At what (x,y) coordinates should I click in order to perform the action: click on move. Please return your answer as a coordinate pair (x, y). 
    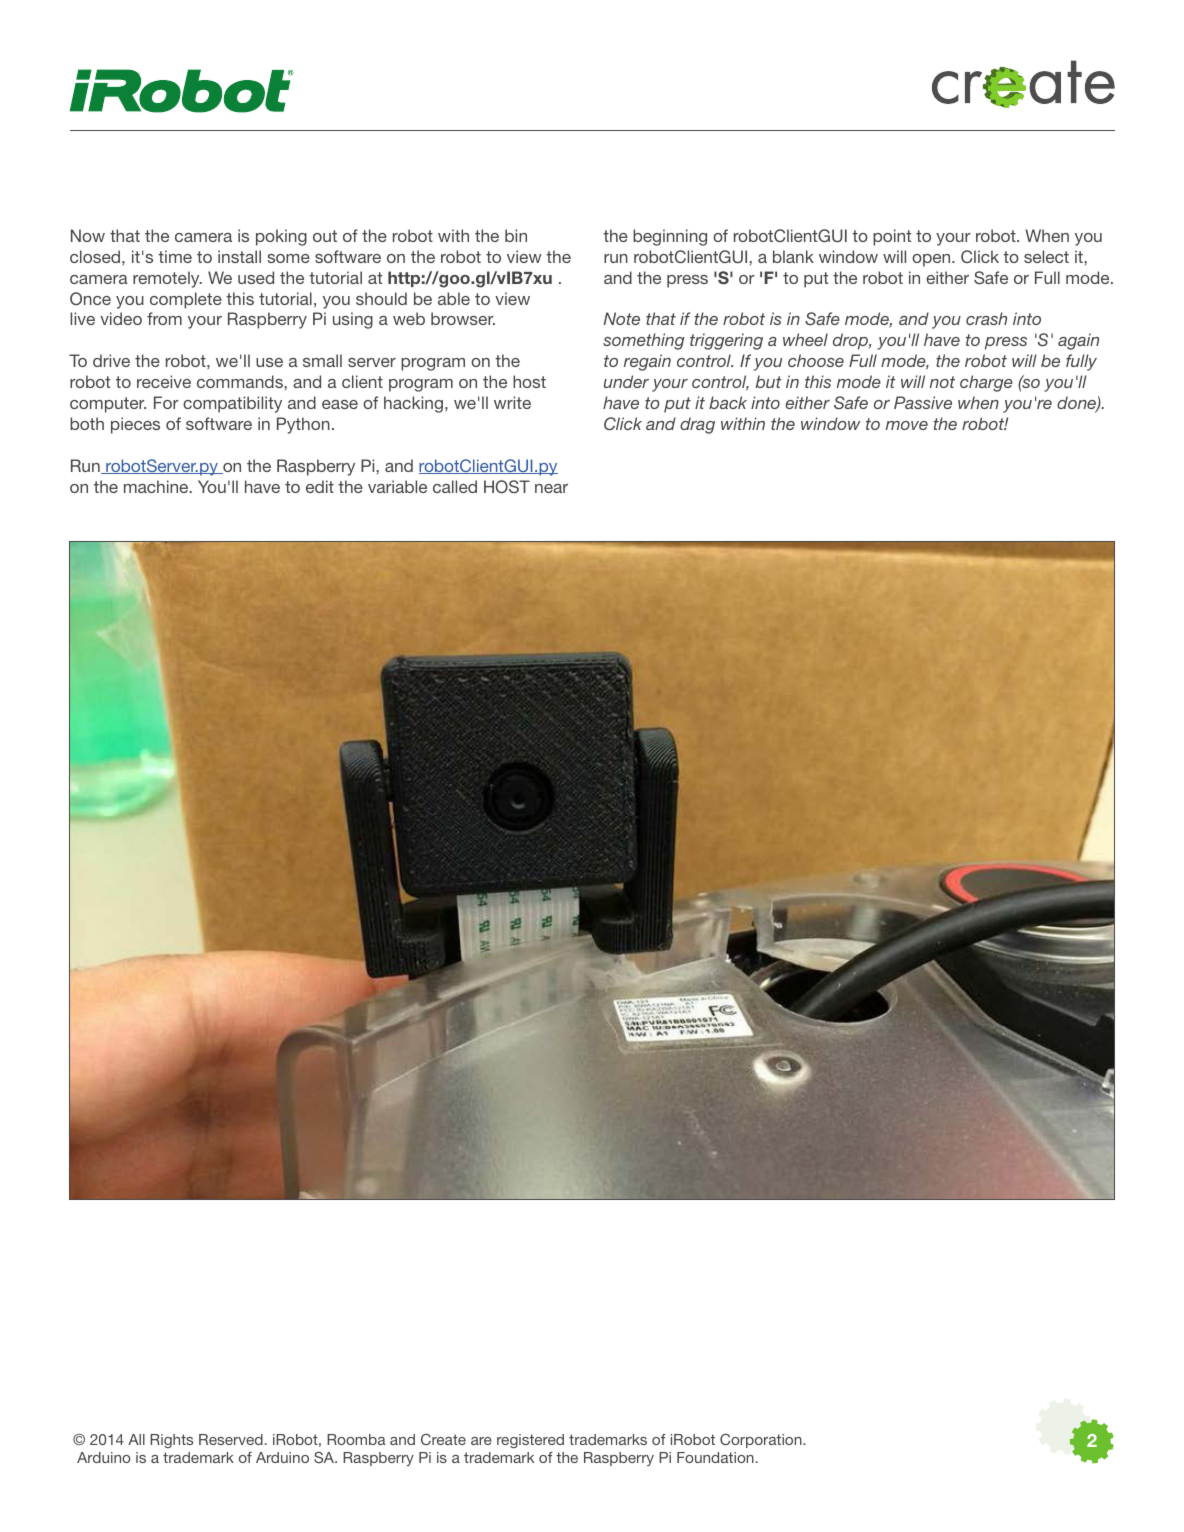
    Looking at the image, I should click on (907, 425).
